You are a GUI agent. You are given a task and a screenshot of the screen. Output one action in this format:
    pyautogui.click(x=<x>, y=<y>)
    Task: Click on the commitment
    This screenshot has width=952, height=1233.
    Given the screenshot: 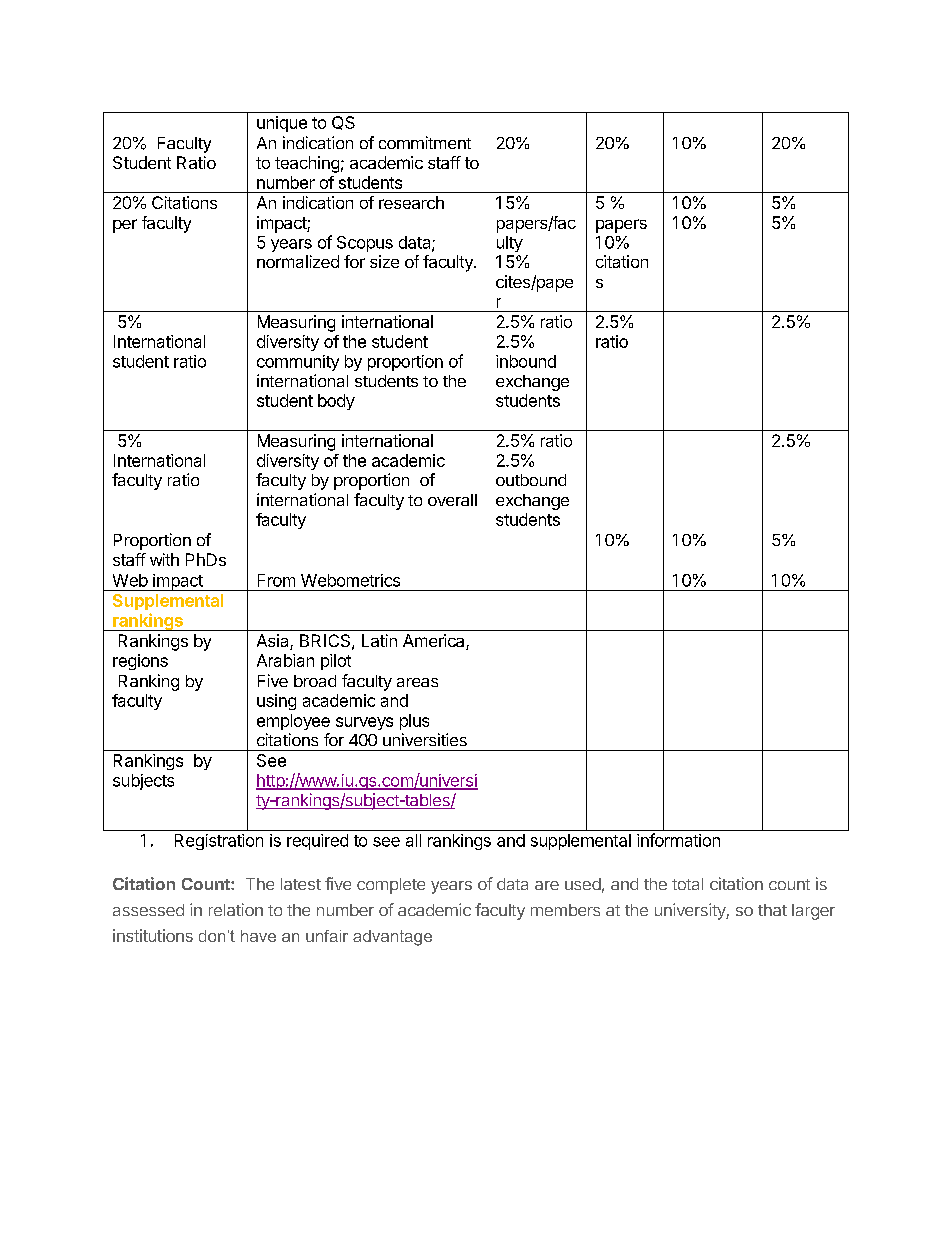 What is the action you would take?
    pyautogui.click(x=425, y=142)
